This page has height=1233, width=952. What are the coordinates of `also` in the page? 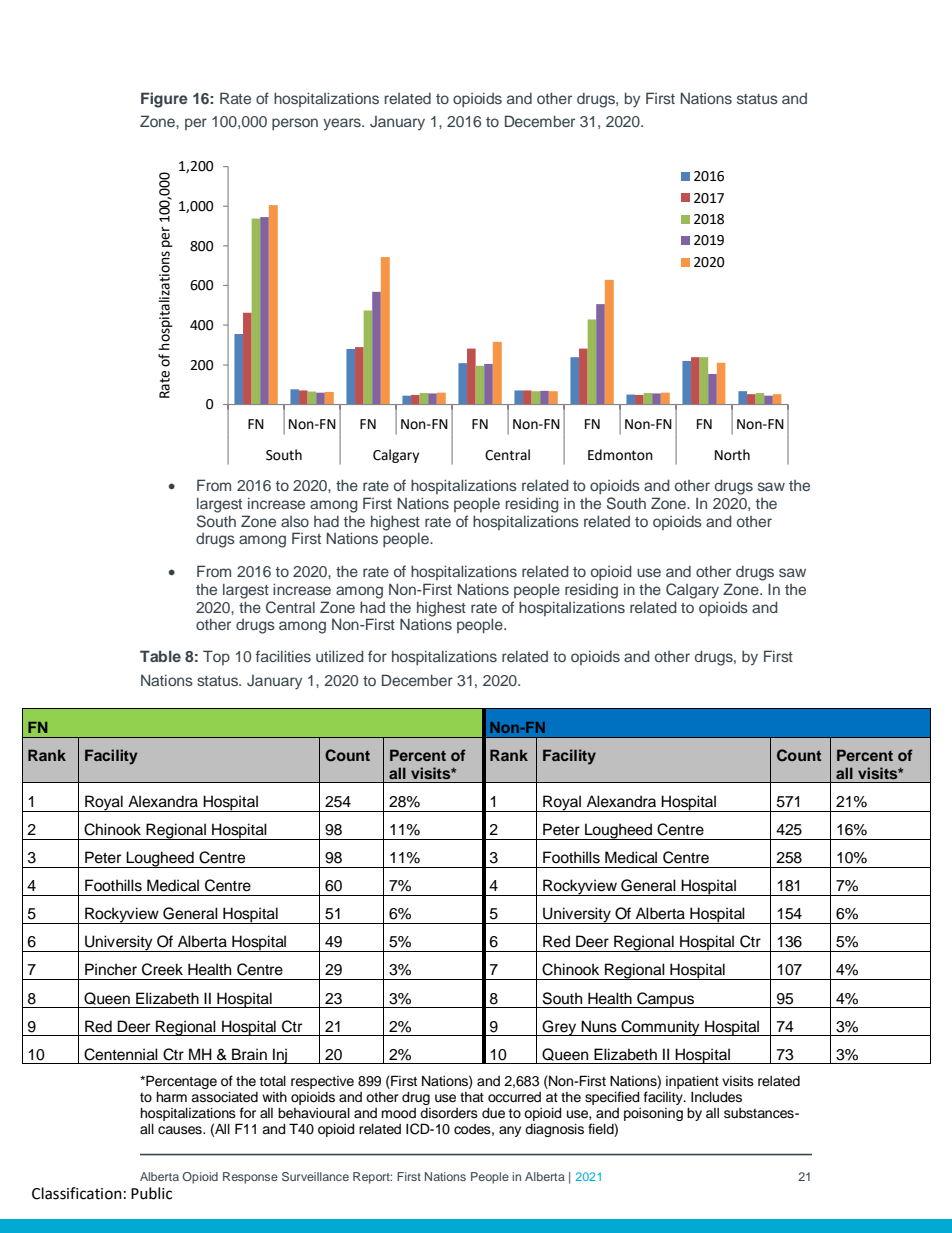 It's located at (295, 521).
